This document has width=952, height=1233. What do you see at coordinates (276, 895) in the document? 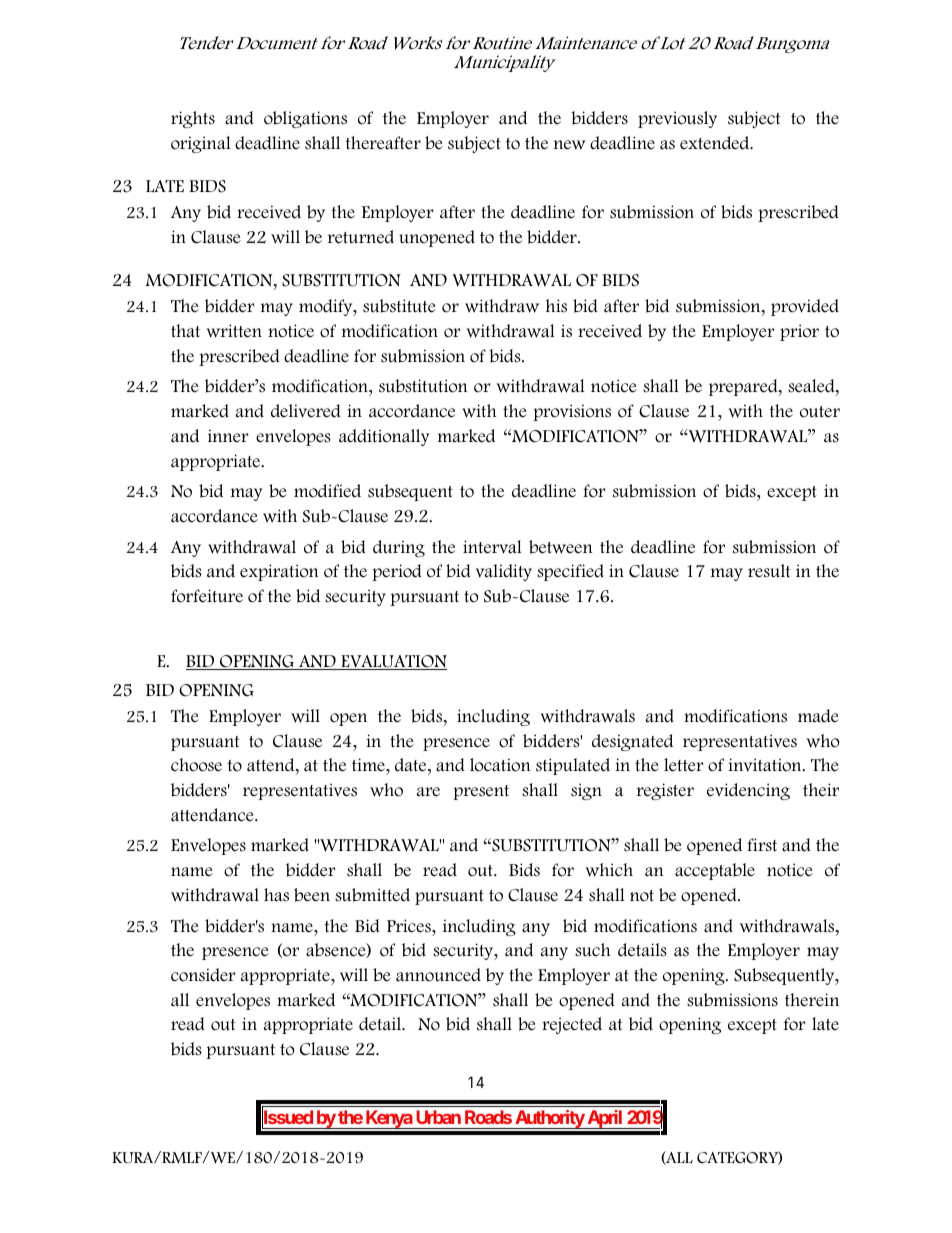
I see `has` at bounding box center [276, 895].
